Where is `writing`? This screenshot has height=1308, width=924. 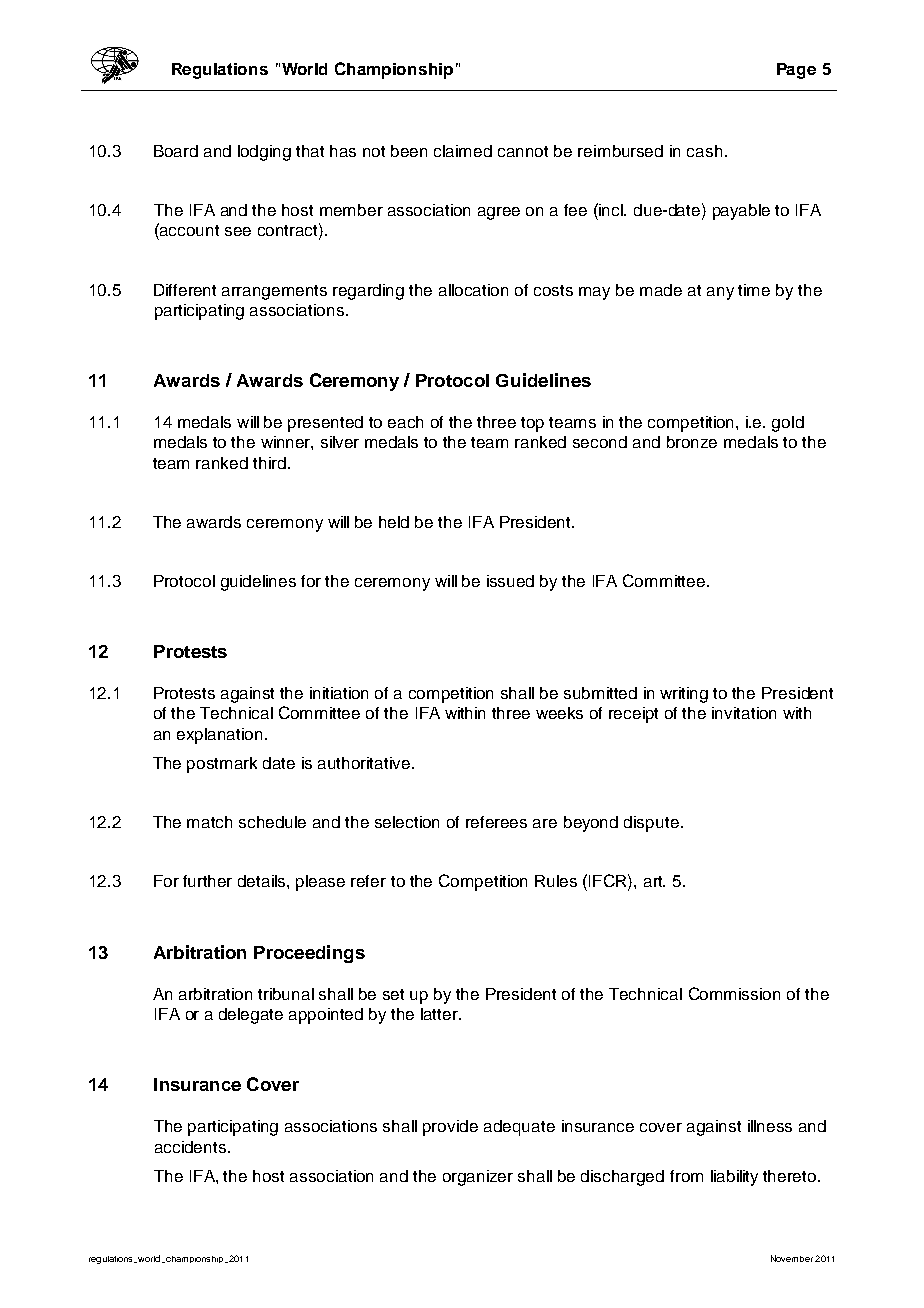 writing is located at coordinates (684, 695).
